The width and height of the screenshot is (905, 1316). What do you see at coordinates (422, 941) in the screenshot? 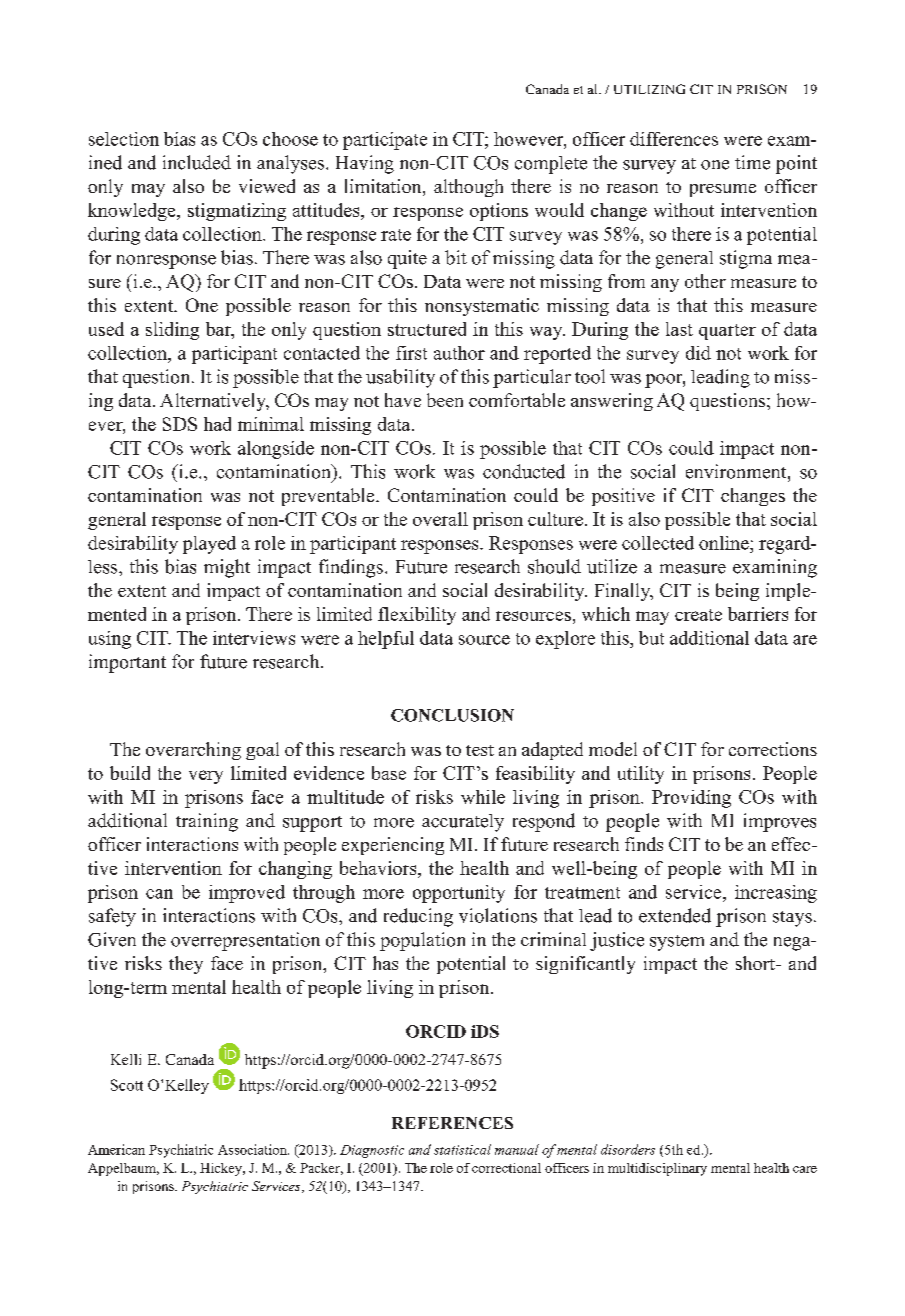
I see `population` at bounding box center [422, 941].
